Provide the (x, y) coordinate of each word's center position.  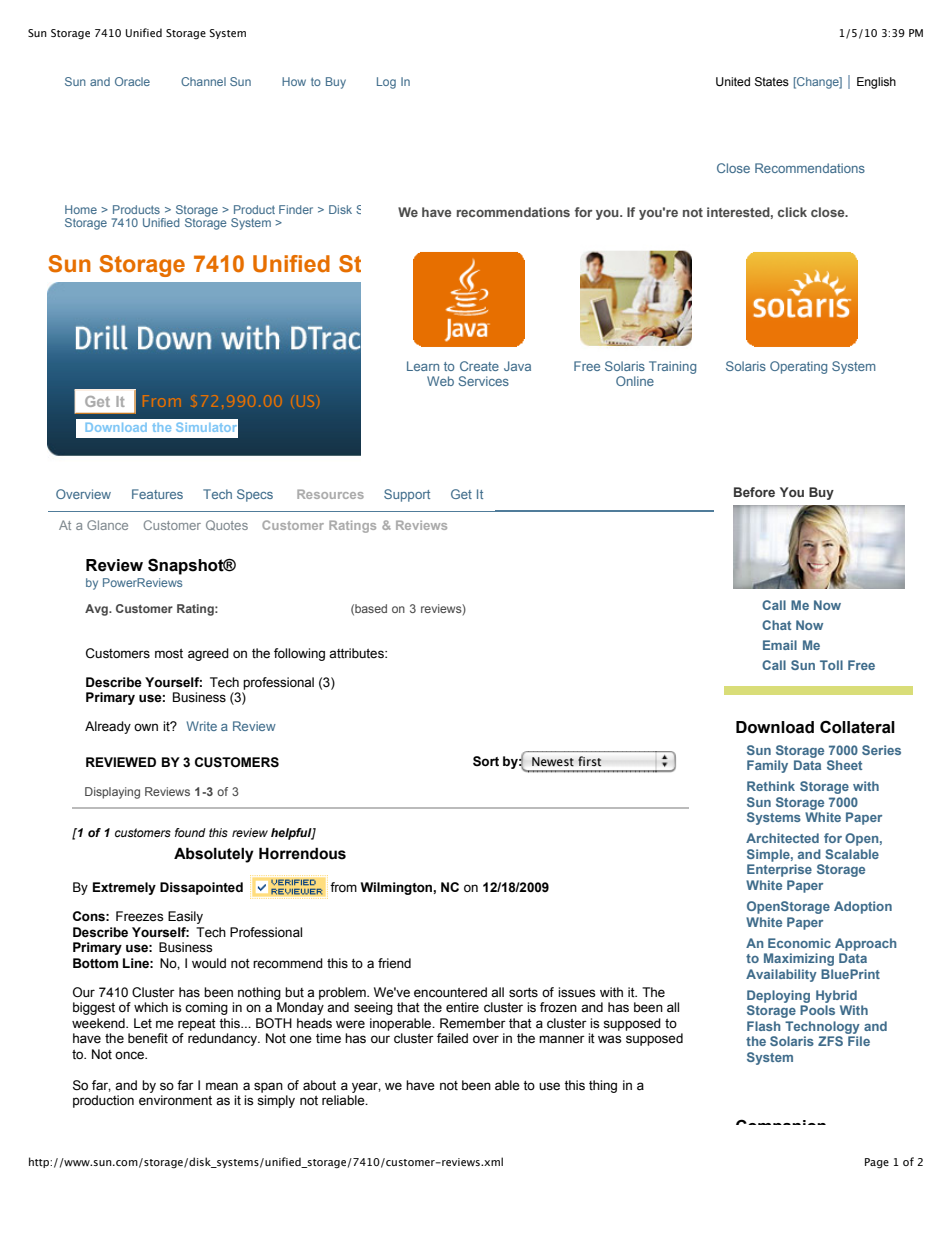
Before (754, 492)
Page (877, 1163)
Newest (553, 762)
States (772, 82)
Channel (203, 81)
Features (157, 494)
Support (407, 495)
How (294, 81)
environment (175, 1100)
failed (452, 1038)
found (190, 832)
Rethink (771, 786)
